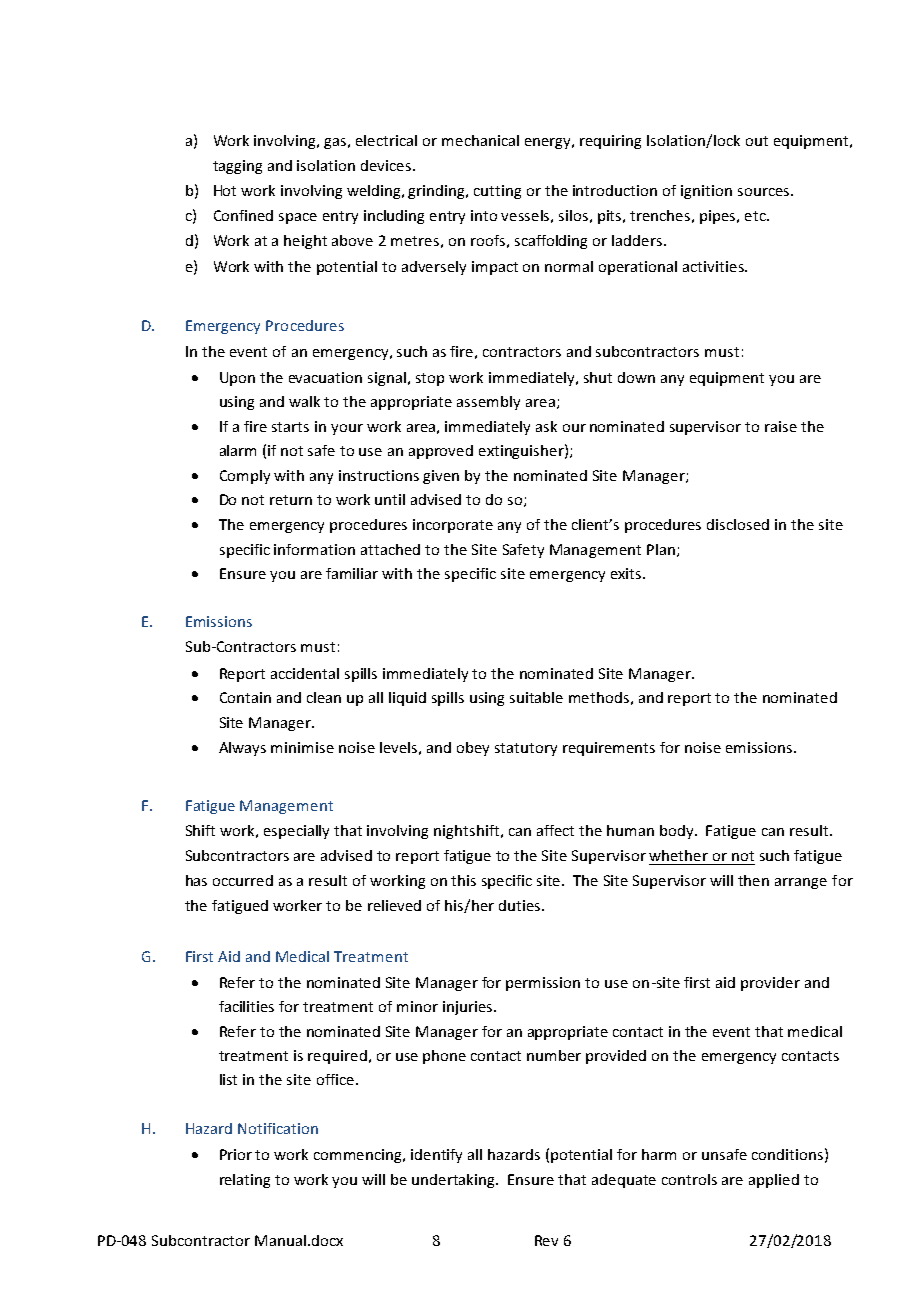  I want to click on tagging, so click(237, 167).
